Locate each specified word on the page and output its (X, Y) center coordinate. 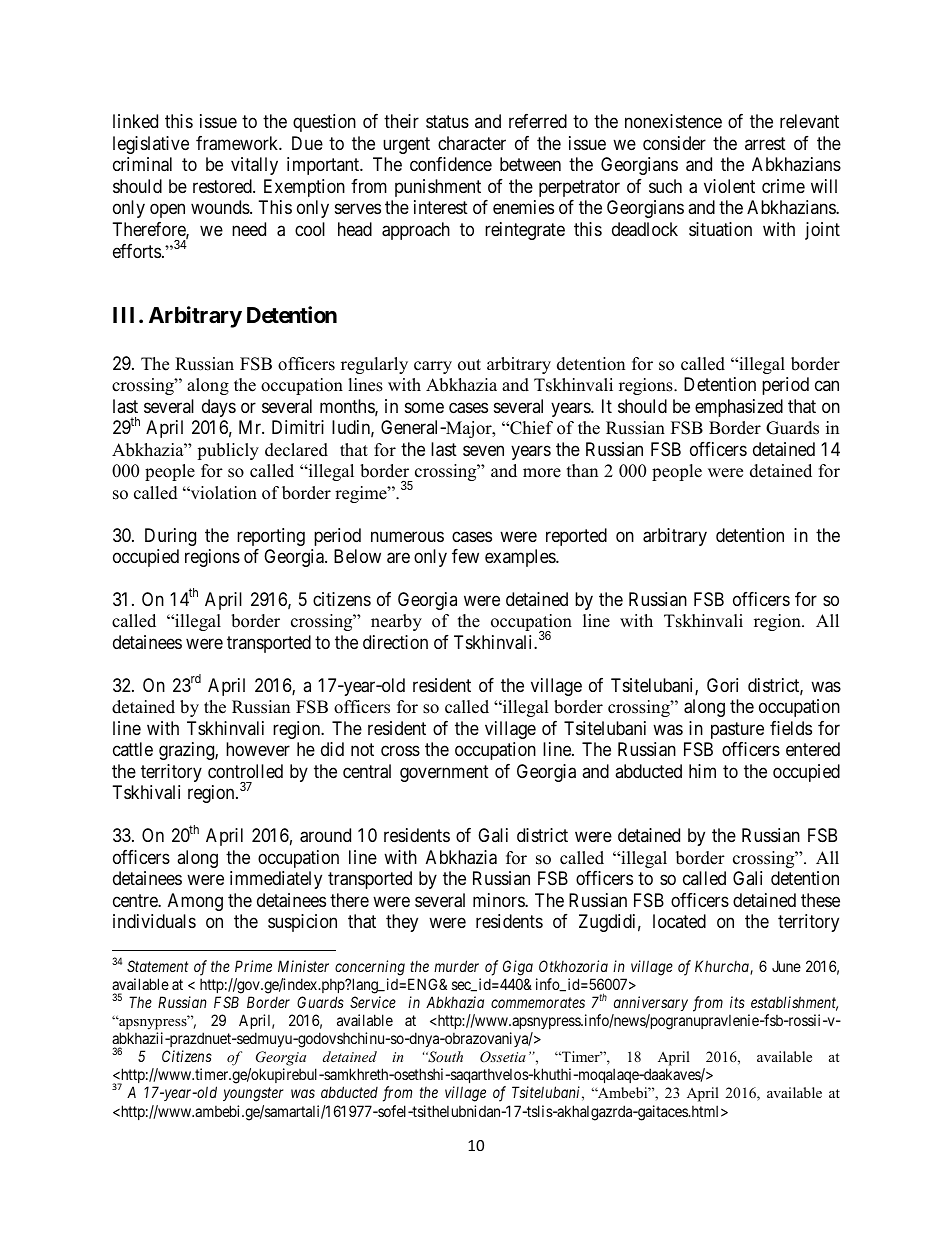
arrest (765, 143)
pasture (737, 730)
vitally (254, 166)
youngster (253, 1095)
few (465, 556)
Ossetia (503, 1057)
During (170, 537)
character (472, 143)
